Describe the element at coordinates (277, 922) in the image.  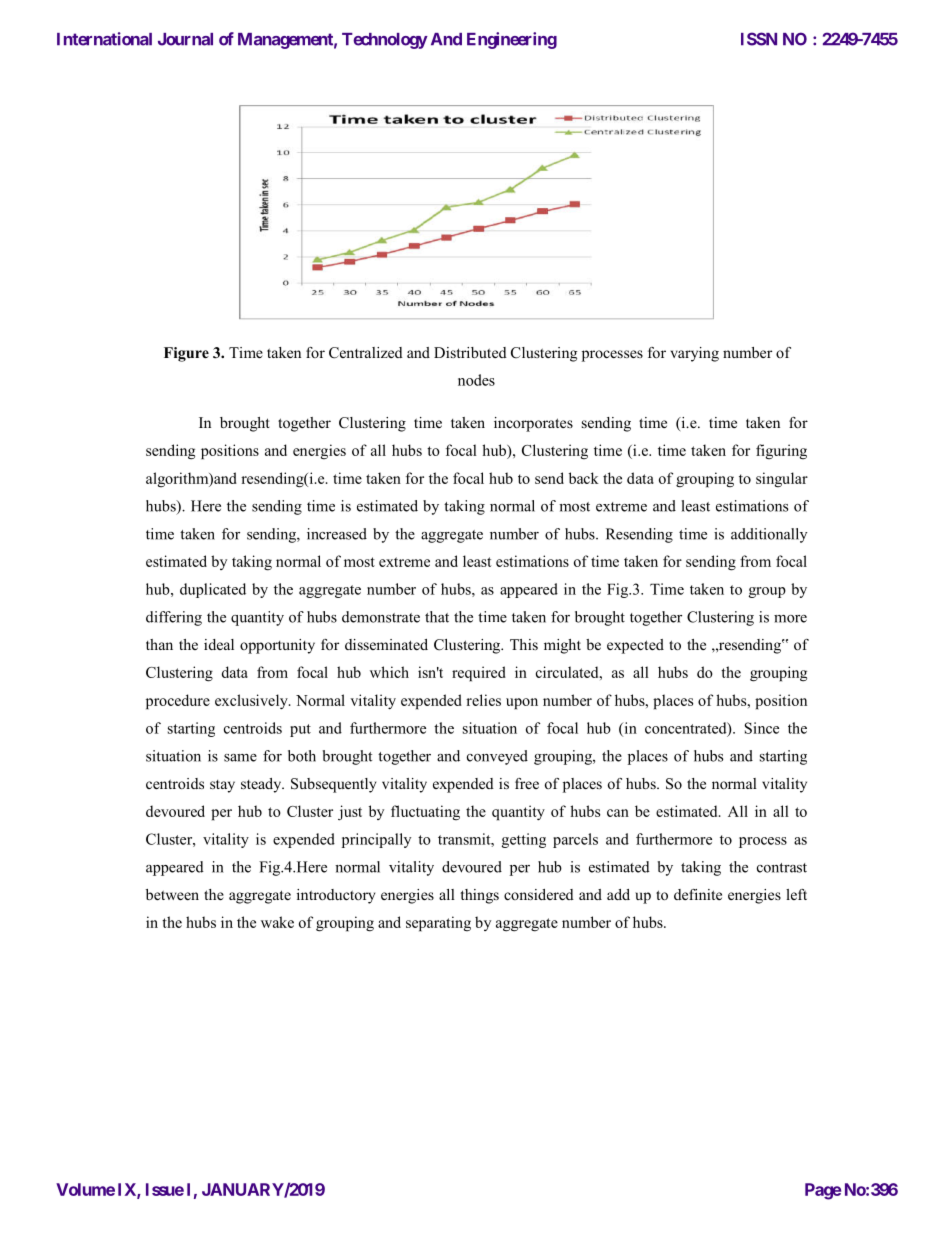
I see `wake` at that location.
